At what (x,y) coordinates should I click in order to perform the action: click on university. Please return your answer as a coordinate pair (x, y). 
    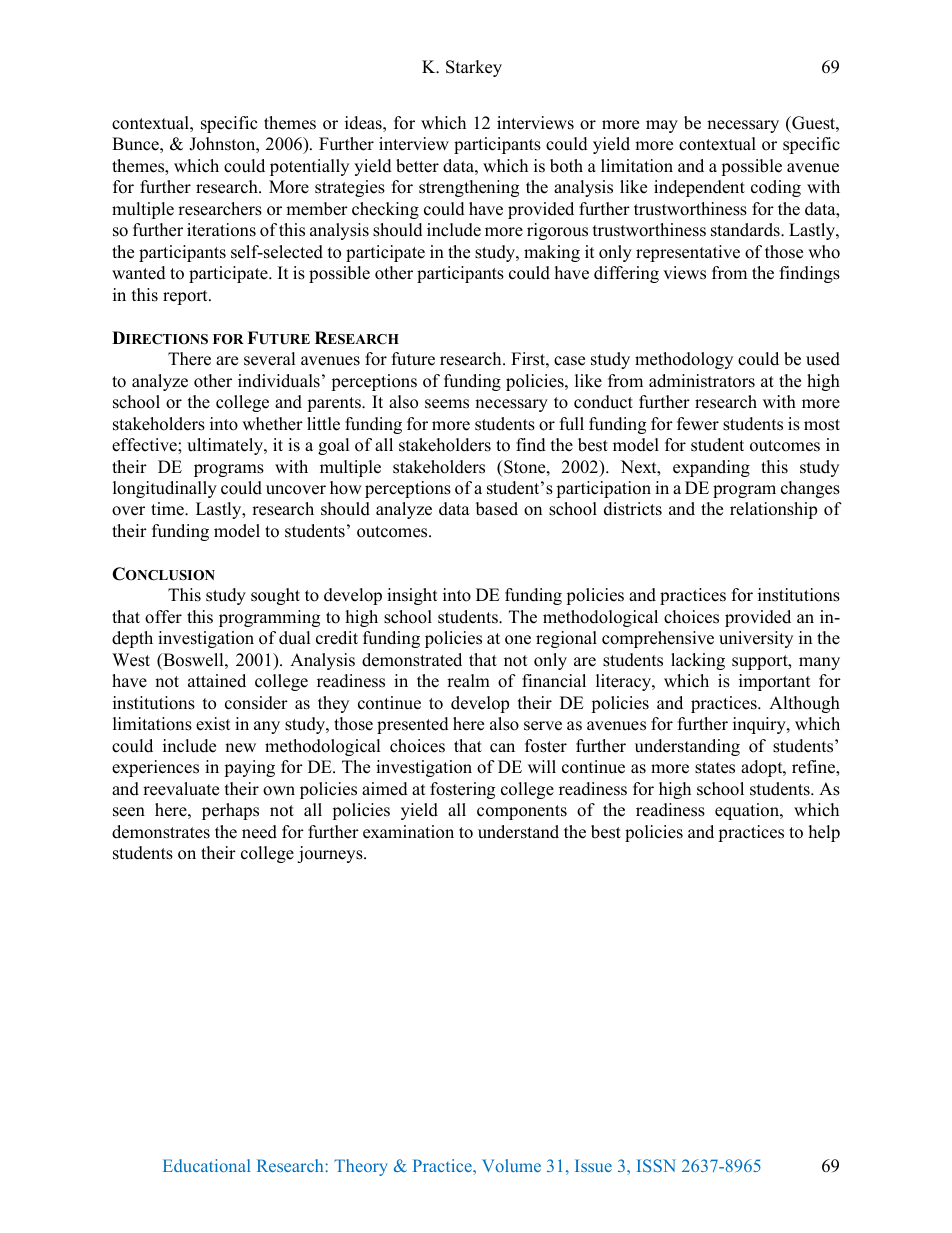
    Looking at the image, I should click on (756, 639).
